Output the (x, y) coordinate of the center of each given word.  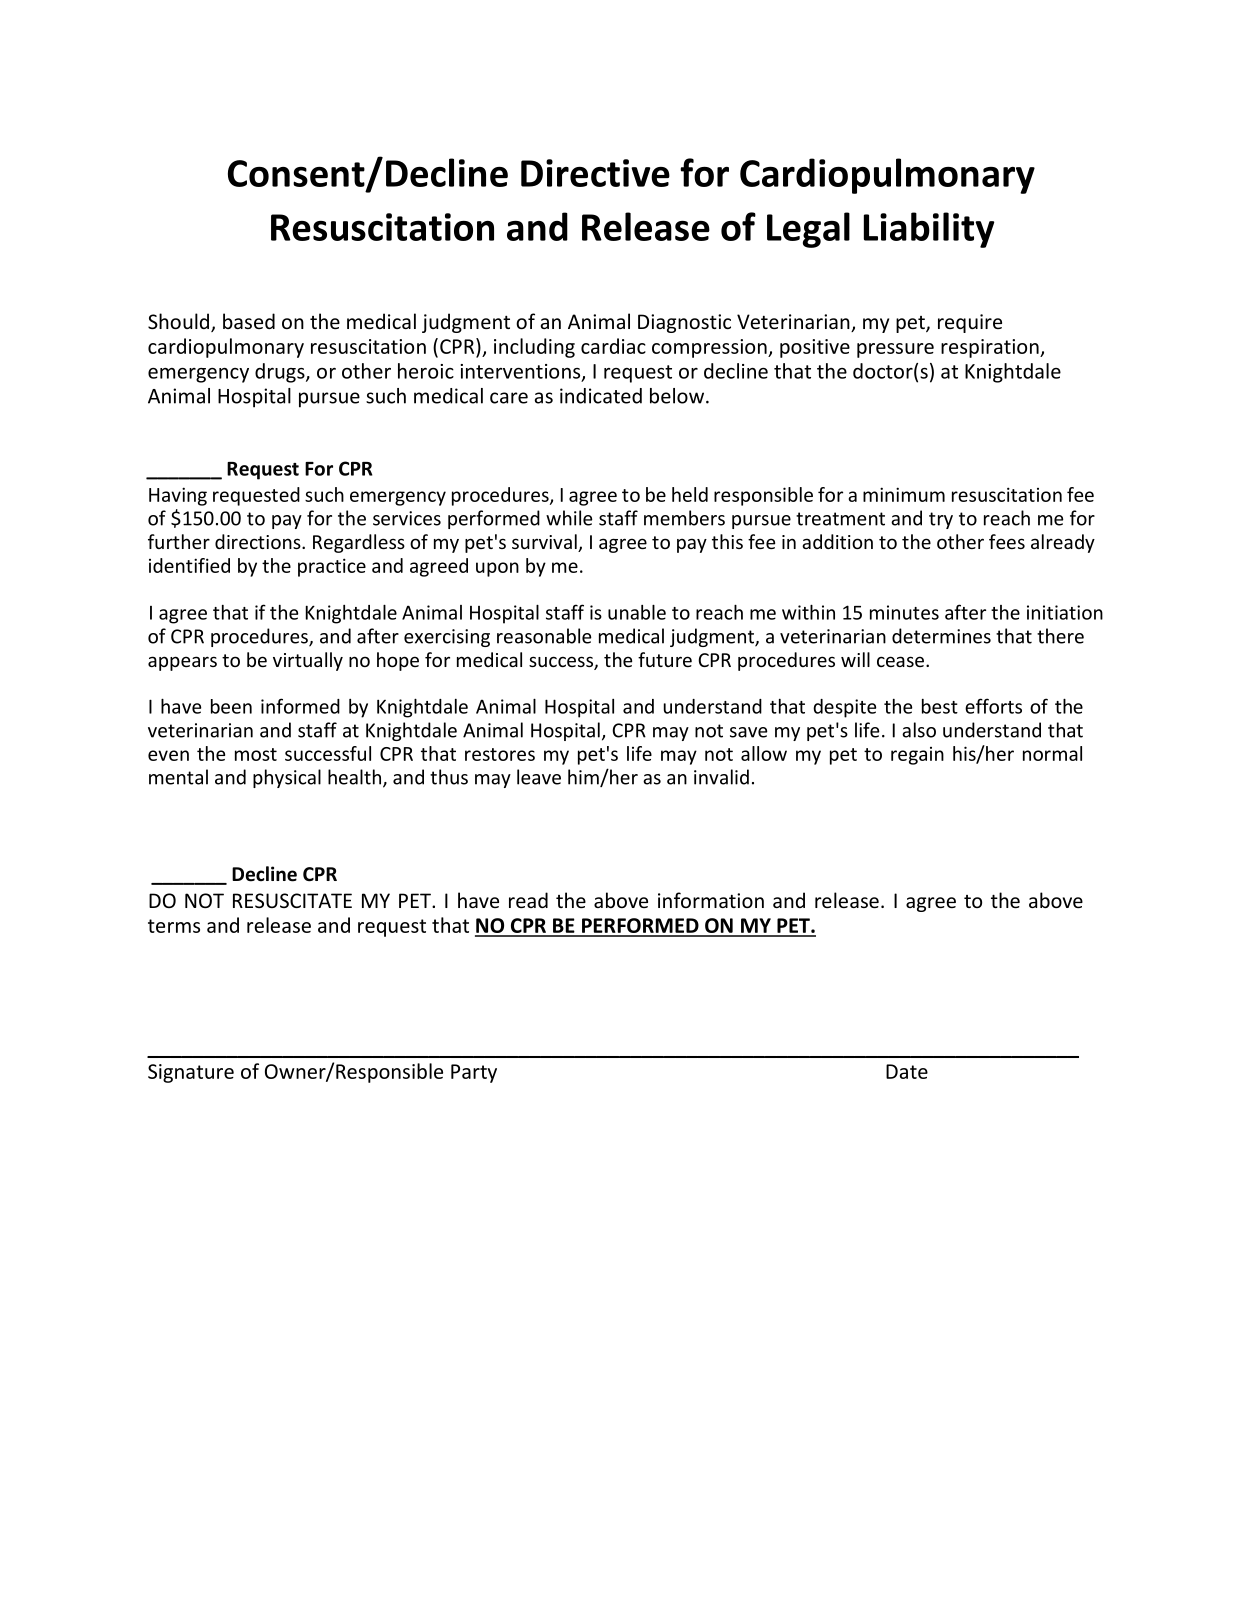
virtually (308, 661)
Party (474, 1073)
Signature (191, 1073)
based (249, 321)
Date (907, 1071)
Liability (929, 230)
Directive (595, 173)
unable (637, 612)
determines (941, 636)
